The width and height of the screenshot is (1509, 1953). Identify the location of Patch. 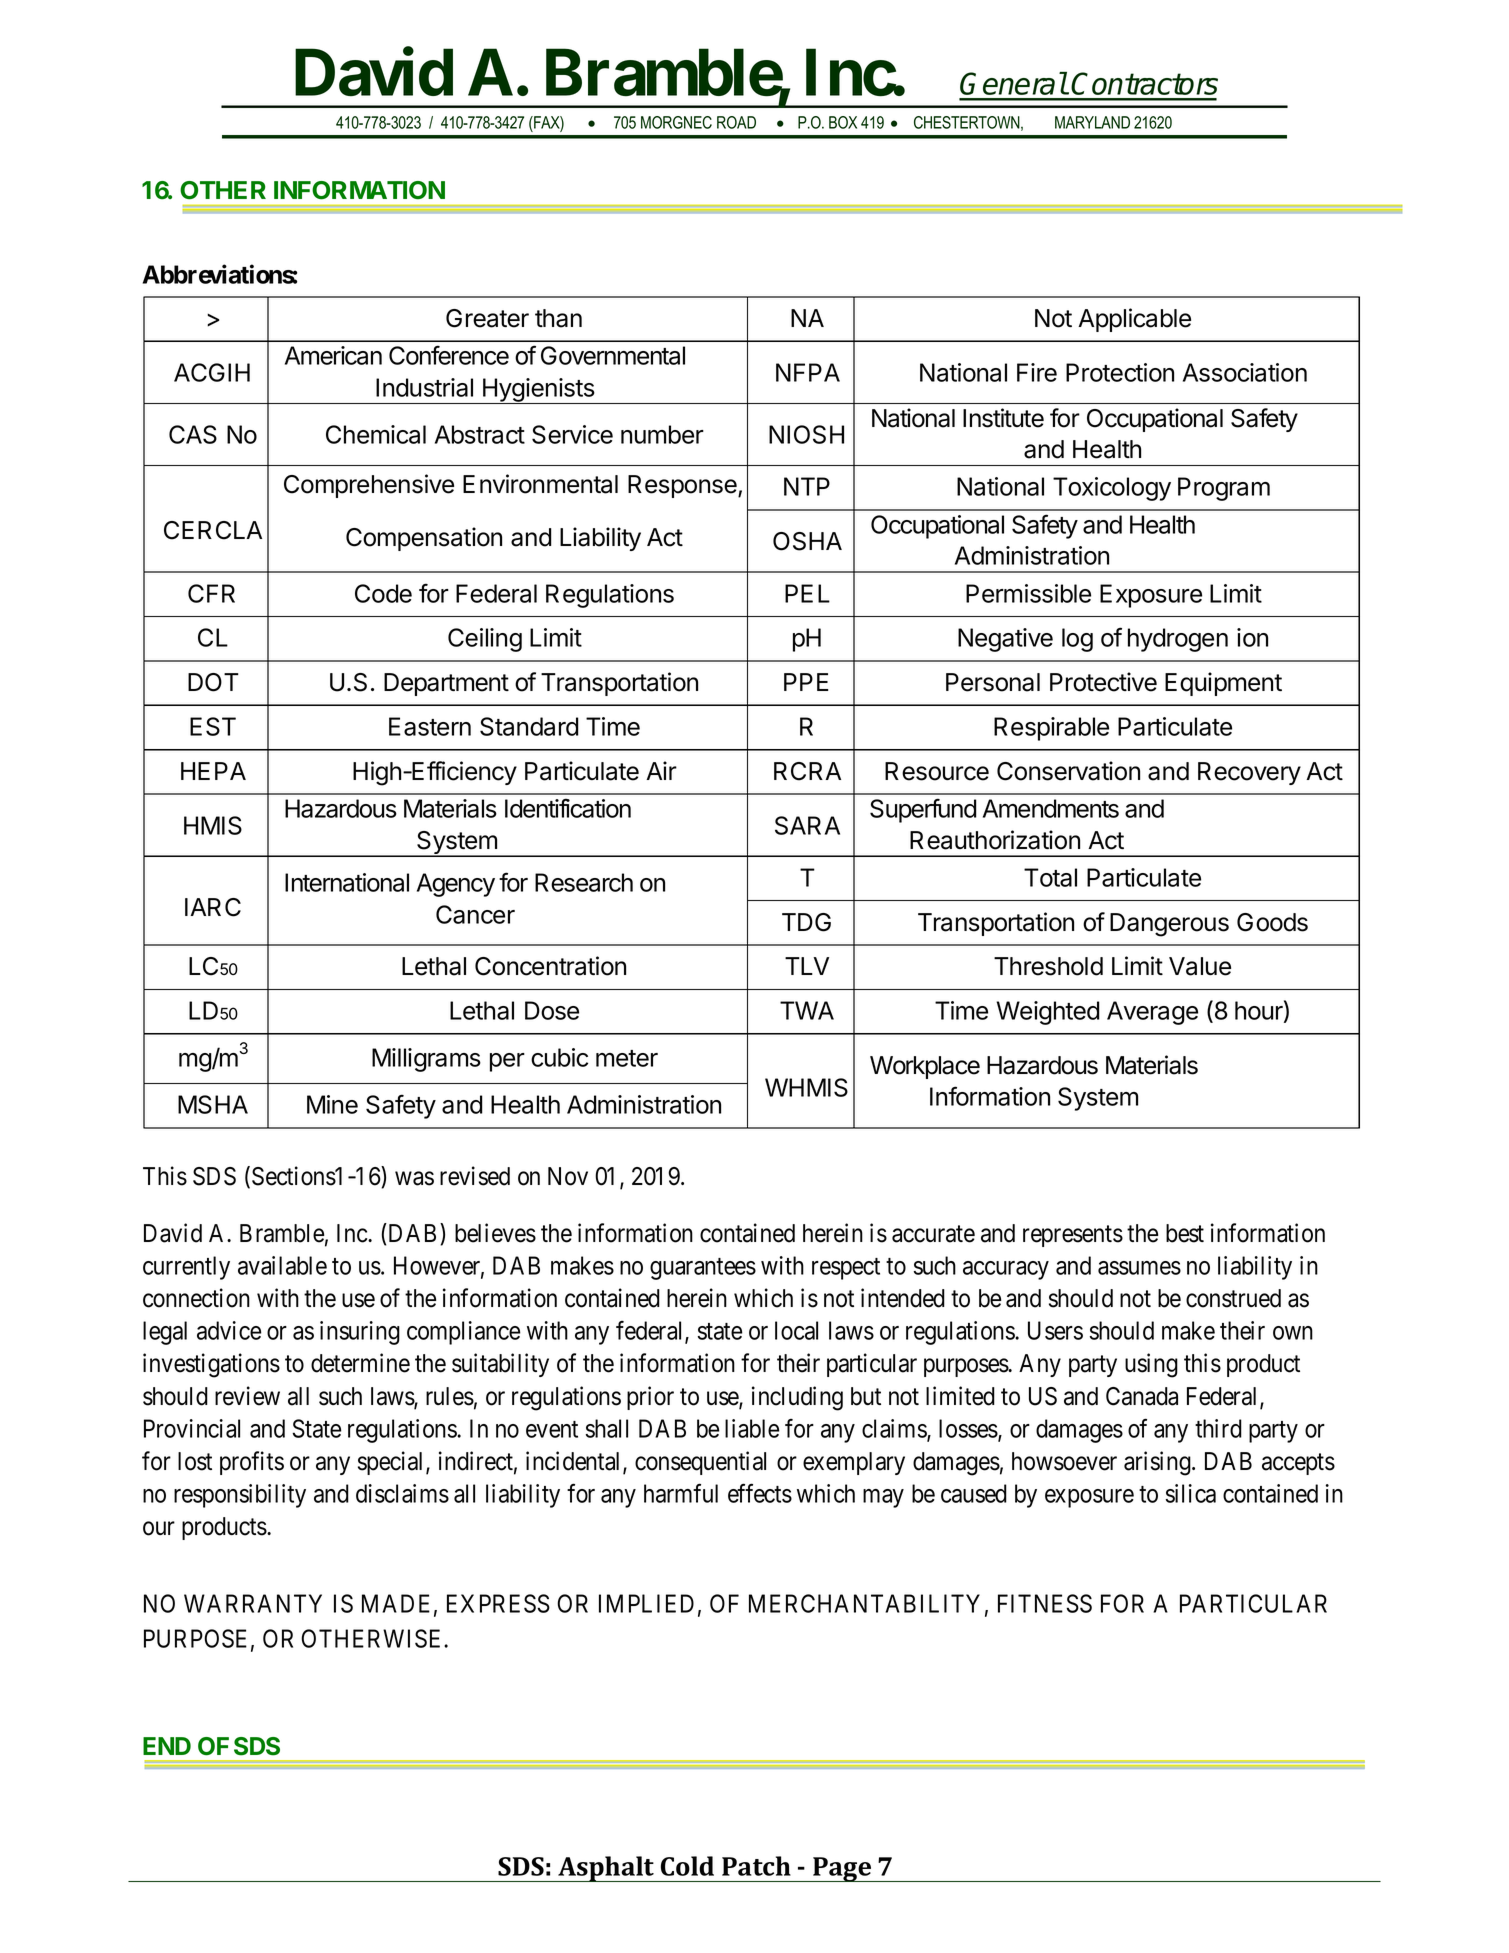
(756, 1866).
